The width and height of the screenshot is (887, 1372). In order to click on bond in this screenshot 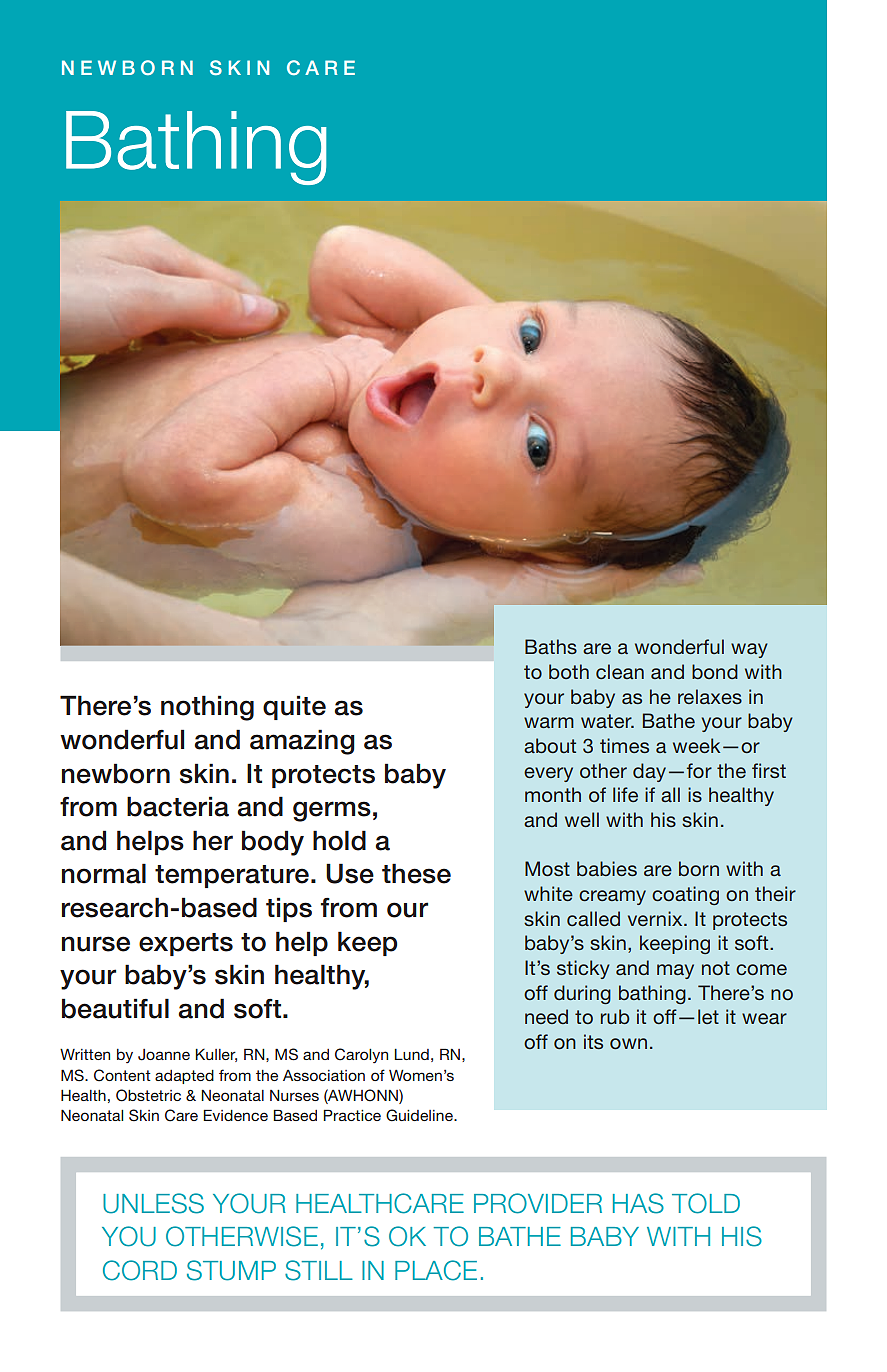, I will do `click(715, 671)`.
